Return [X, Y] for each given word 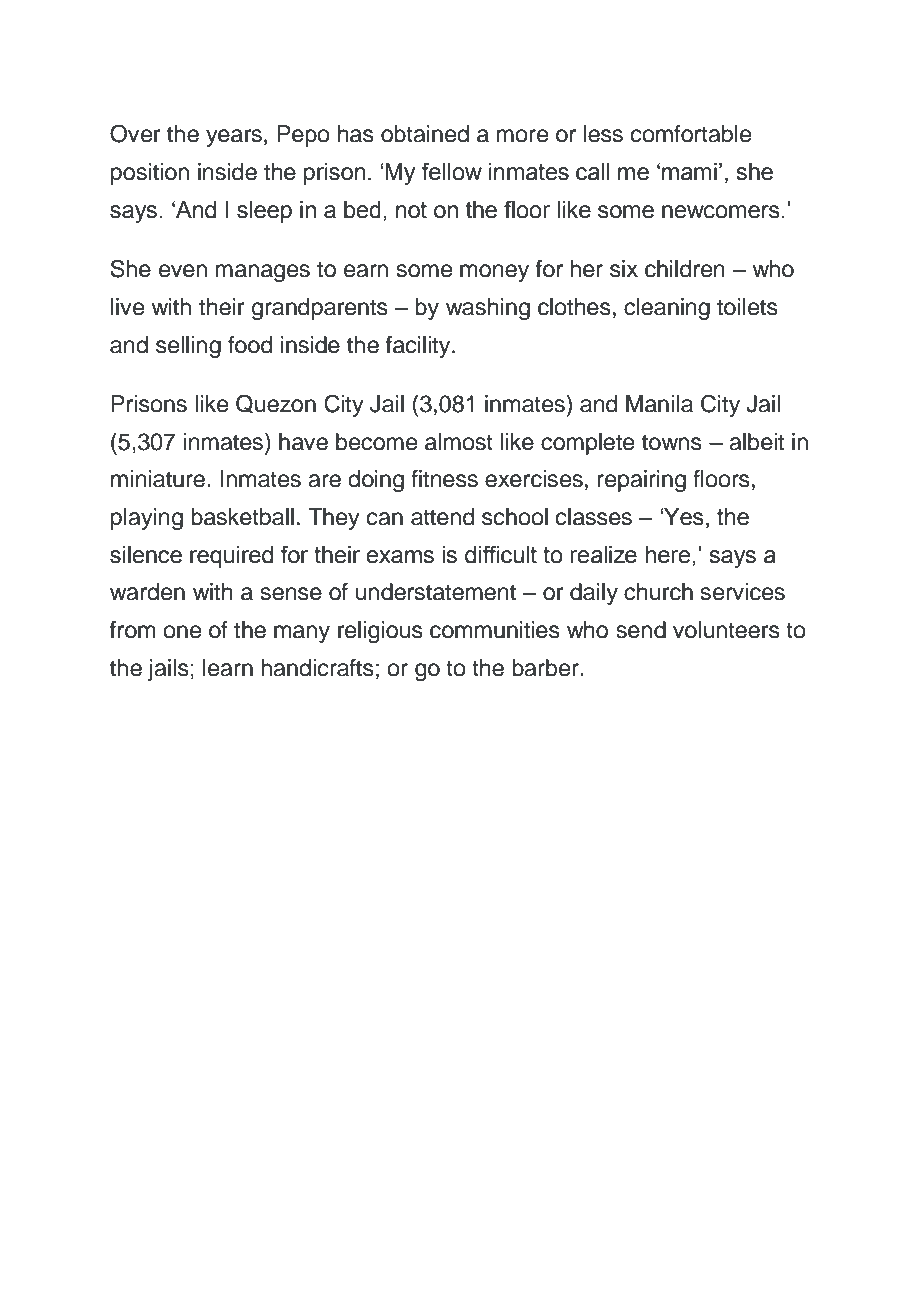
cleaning [667, 309]
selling [188, 347]
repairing [641, 481]
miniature [159, 479]
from [132, 630]
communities [495, 630]
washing [488, 309]
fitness [444, 479]
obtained [425, 134]
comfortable [691, 134]
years [234, 138]
